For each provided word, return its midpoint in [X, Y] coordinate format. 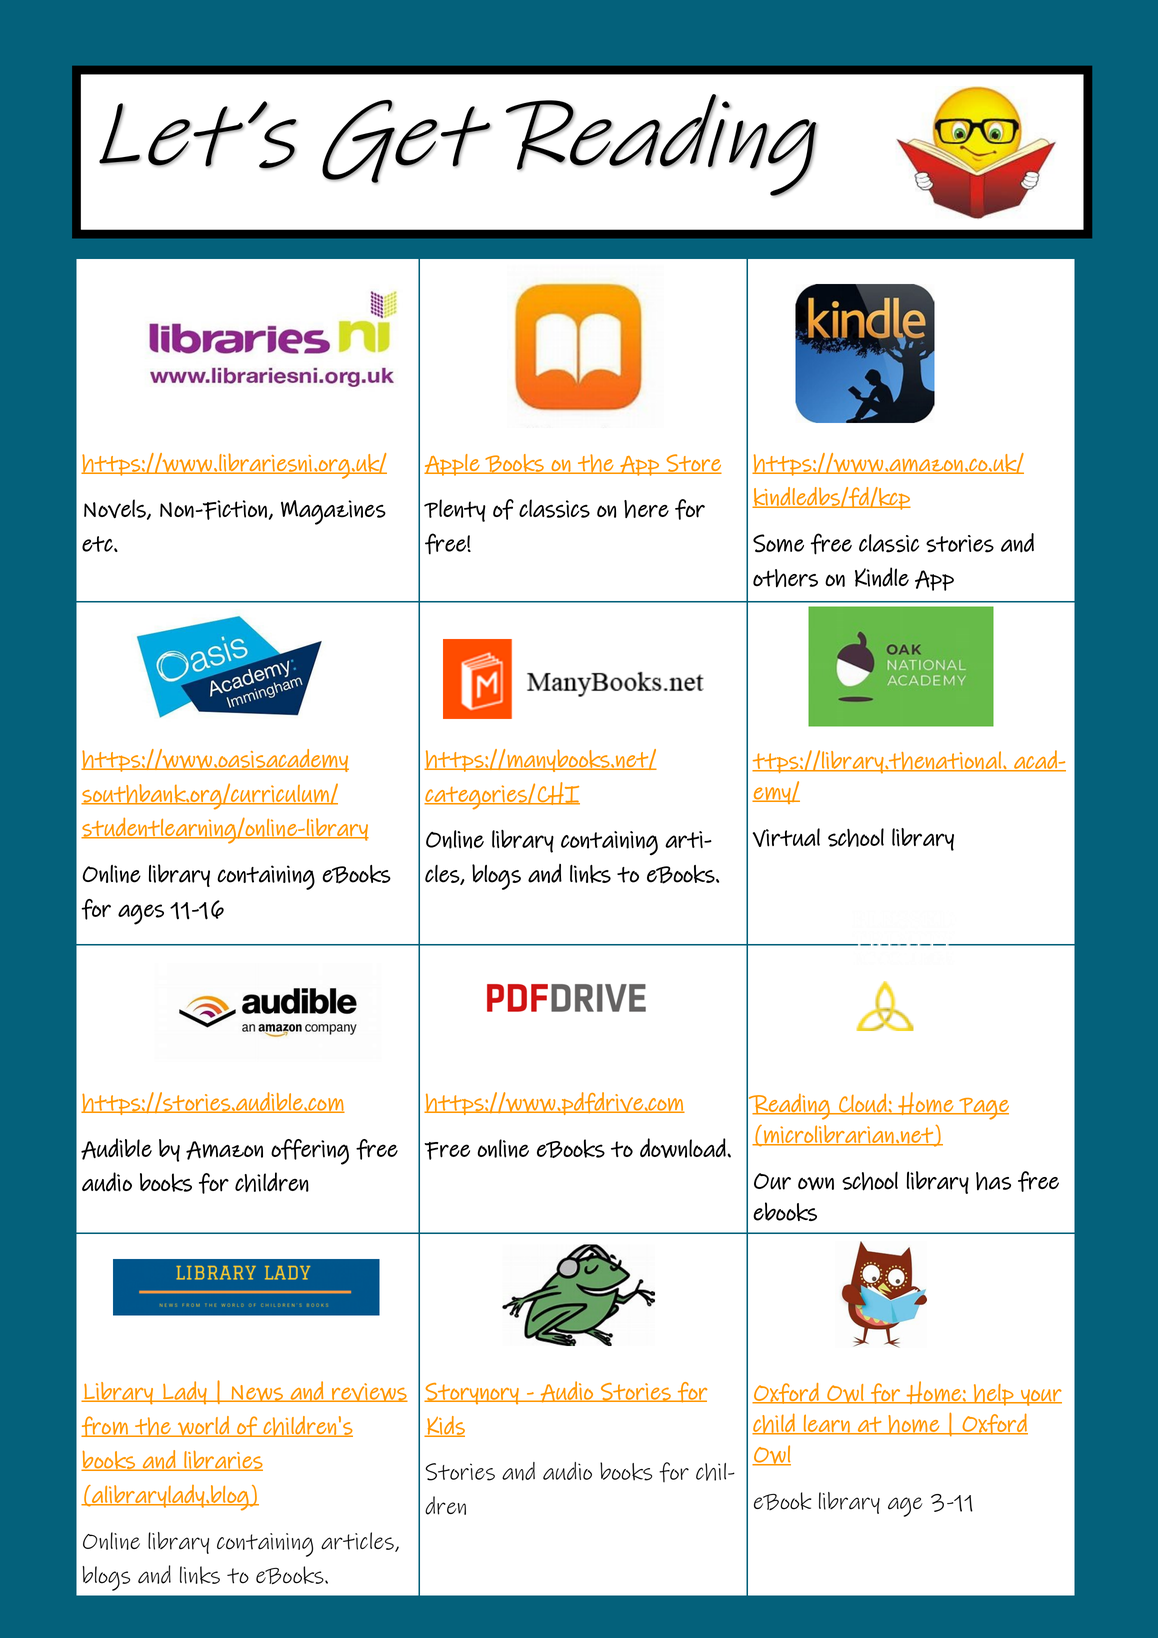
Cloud [863, 1104]
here [646, 509]
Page [983, 1109]
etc [98, 544]
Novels [116, 509]
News [257, 1393]
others [785, 578]
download [684, 1148]
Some [778, 543]
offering [310, 1152]
